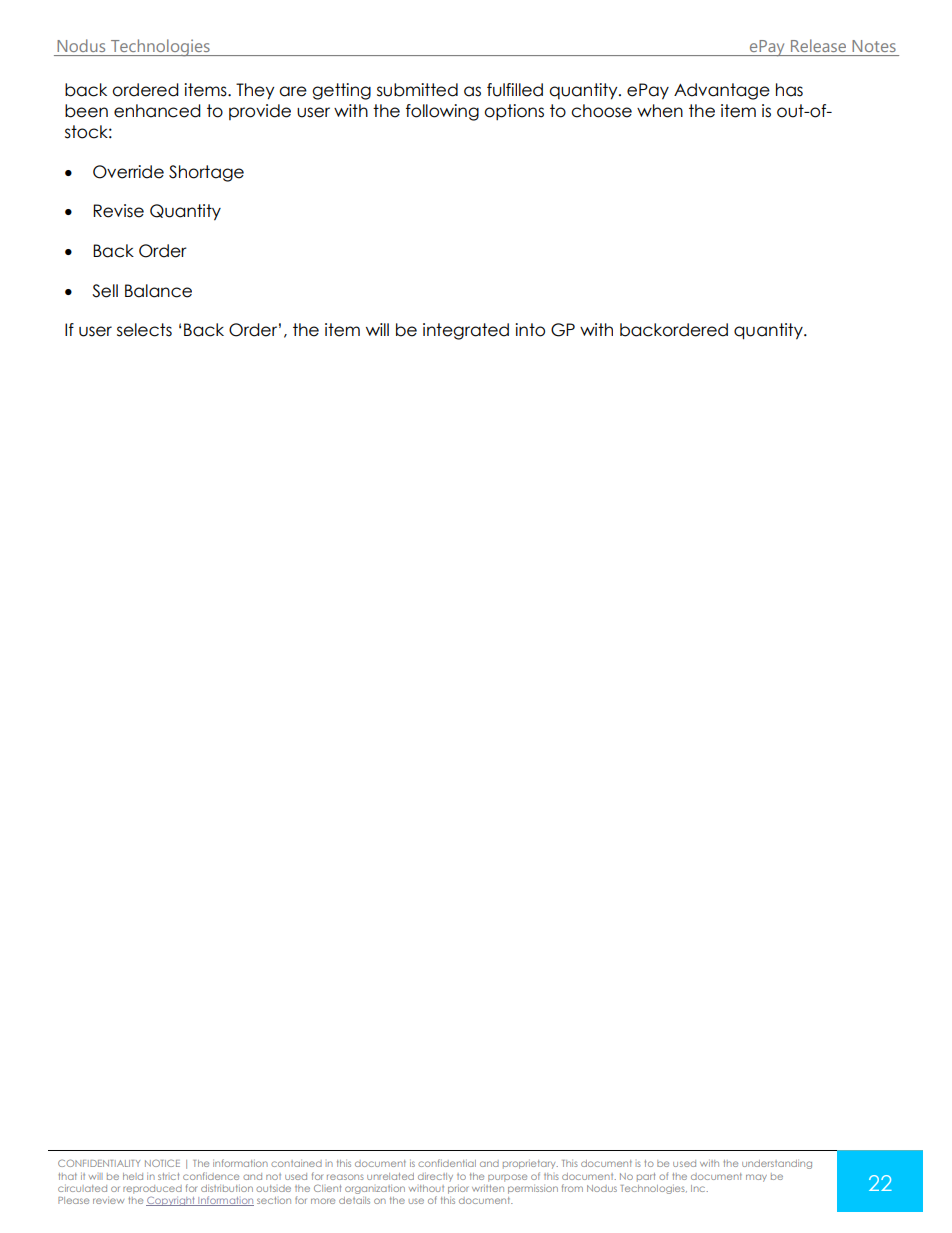 This screenshot has width=952, height=1233. What do you see at coordinates (458, 1190) in the screenshot?
I see `prior` at bounding box center [458, 1190].
